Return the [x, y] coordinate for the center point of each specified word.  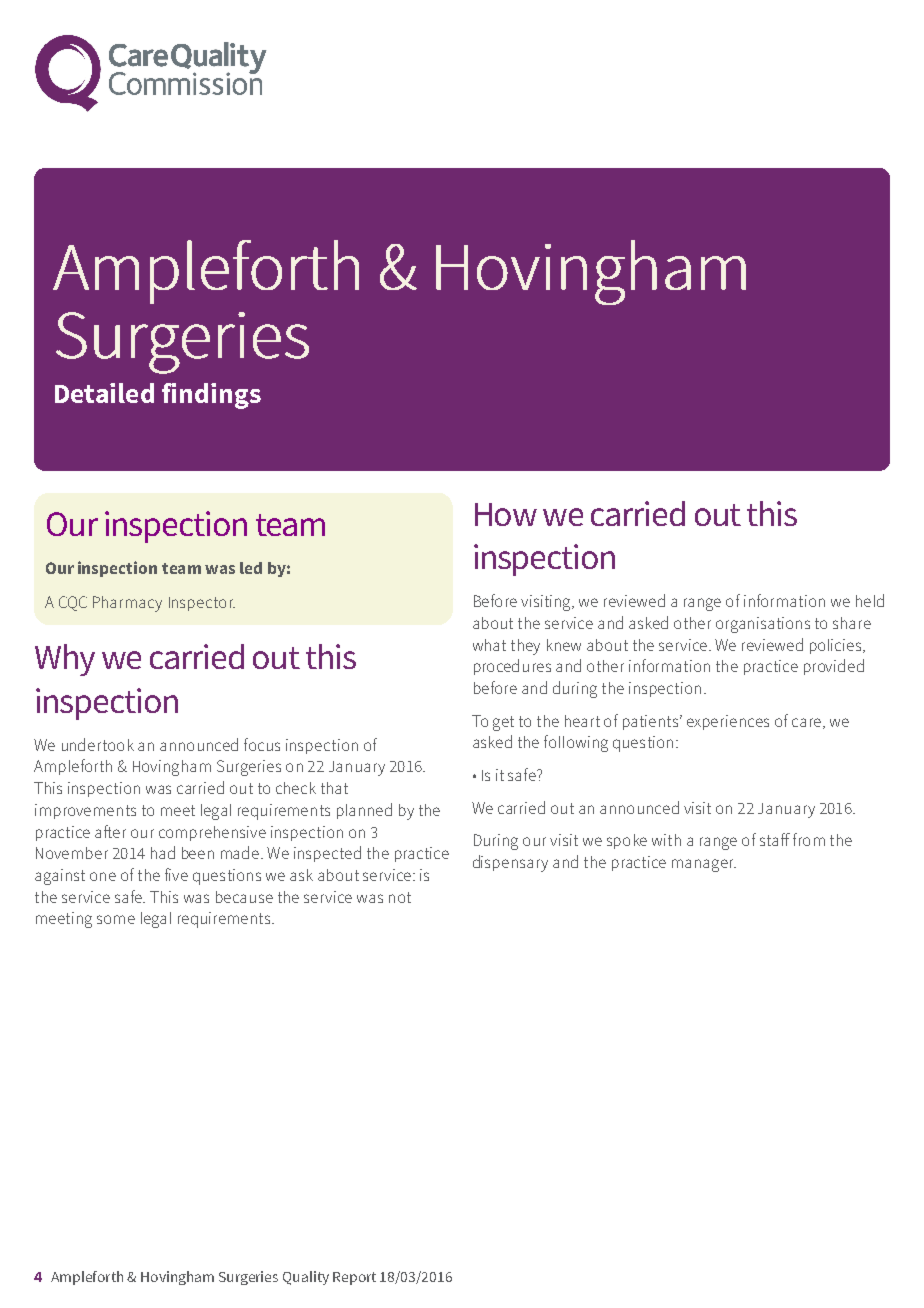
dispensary [510, 863]
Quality [306, 1278]
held [870, 600]
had [163, 852]
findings [211, 396]
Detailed [104, 393]
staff [775, 839]
